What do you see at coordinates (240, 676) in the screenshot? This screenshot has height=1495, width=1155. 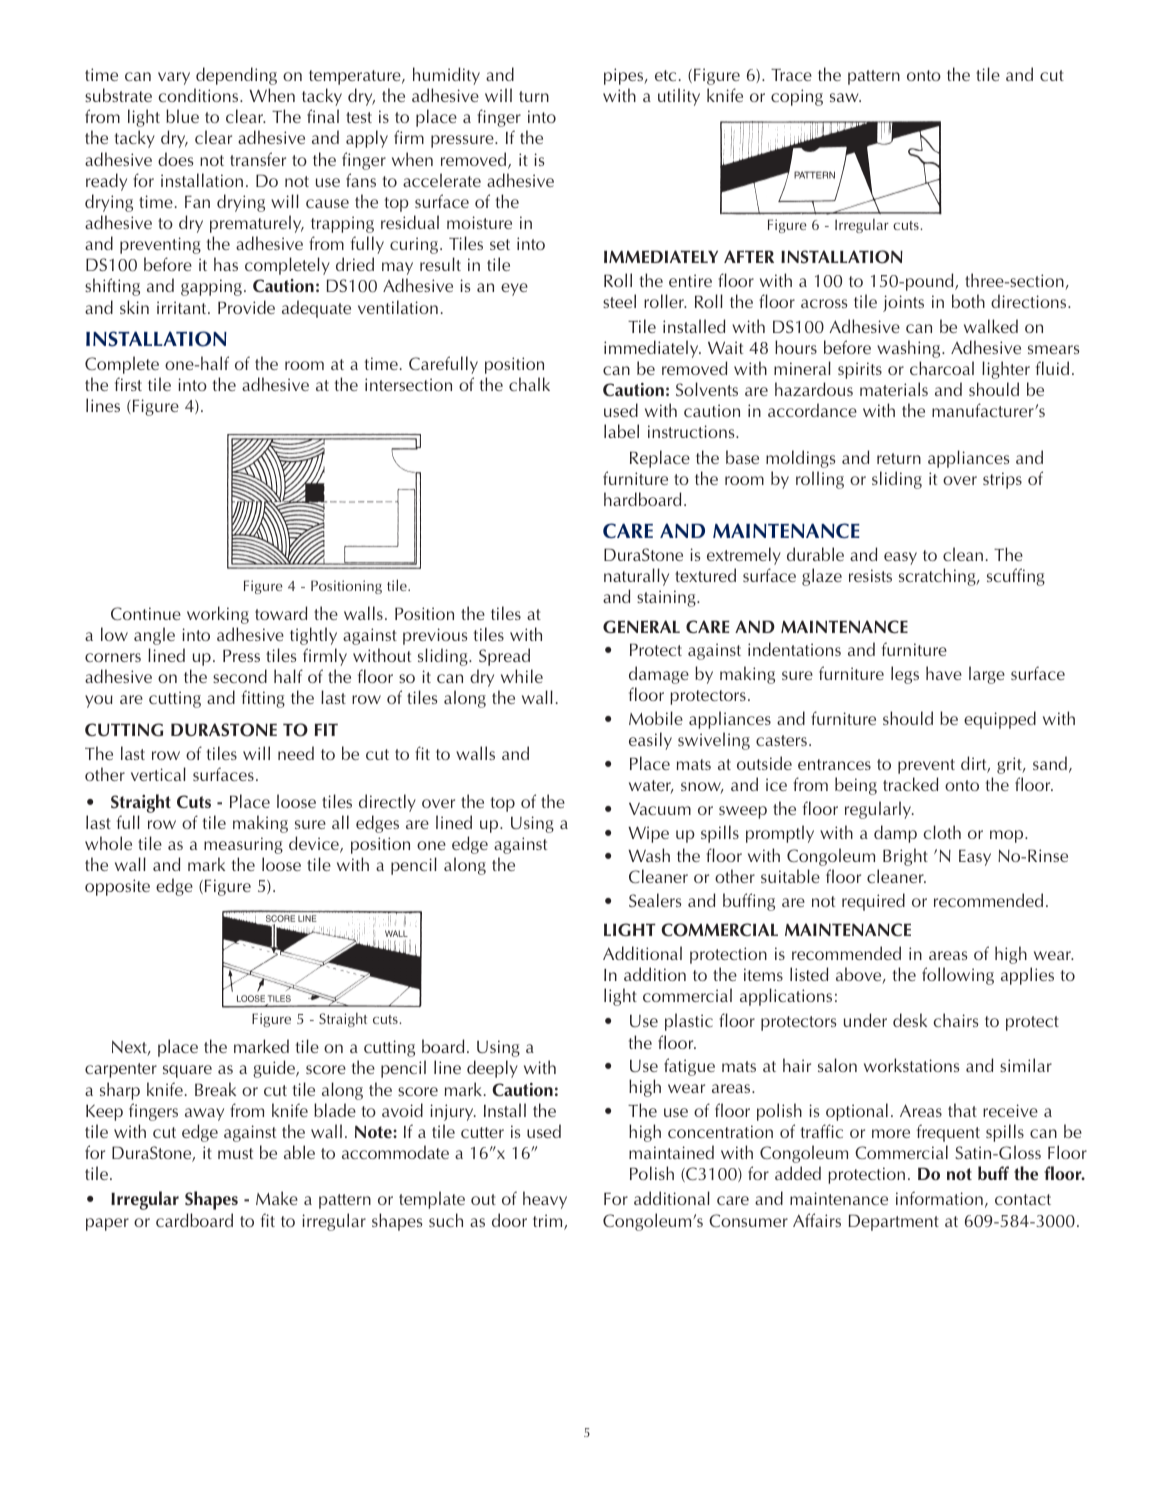 I see `second` at bounding box center [240, 676].
